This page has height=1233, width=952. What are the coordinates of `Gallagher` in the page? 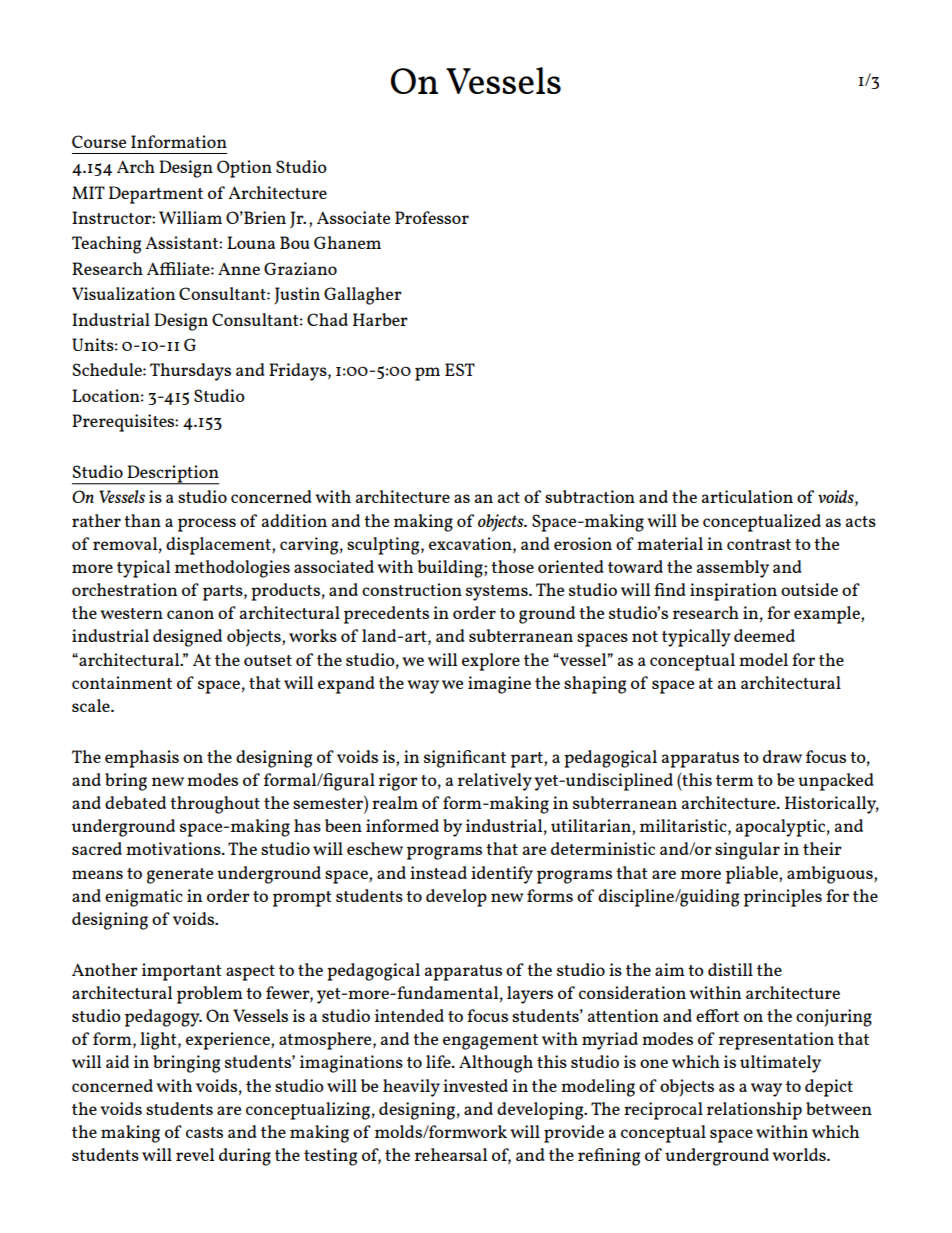 It's located at (363, 296).
